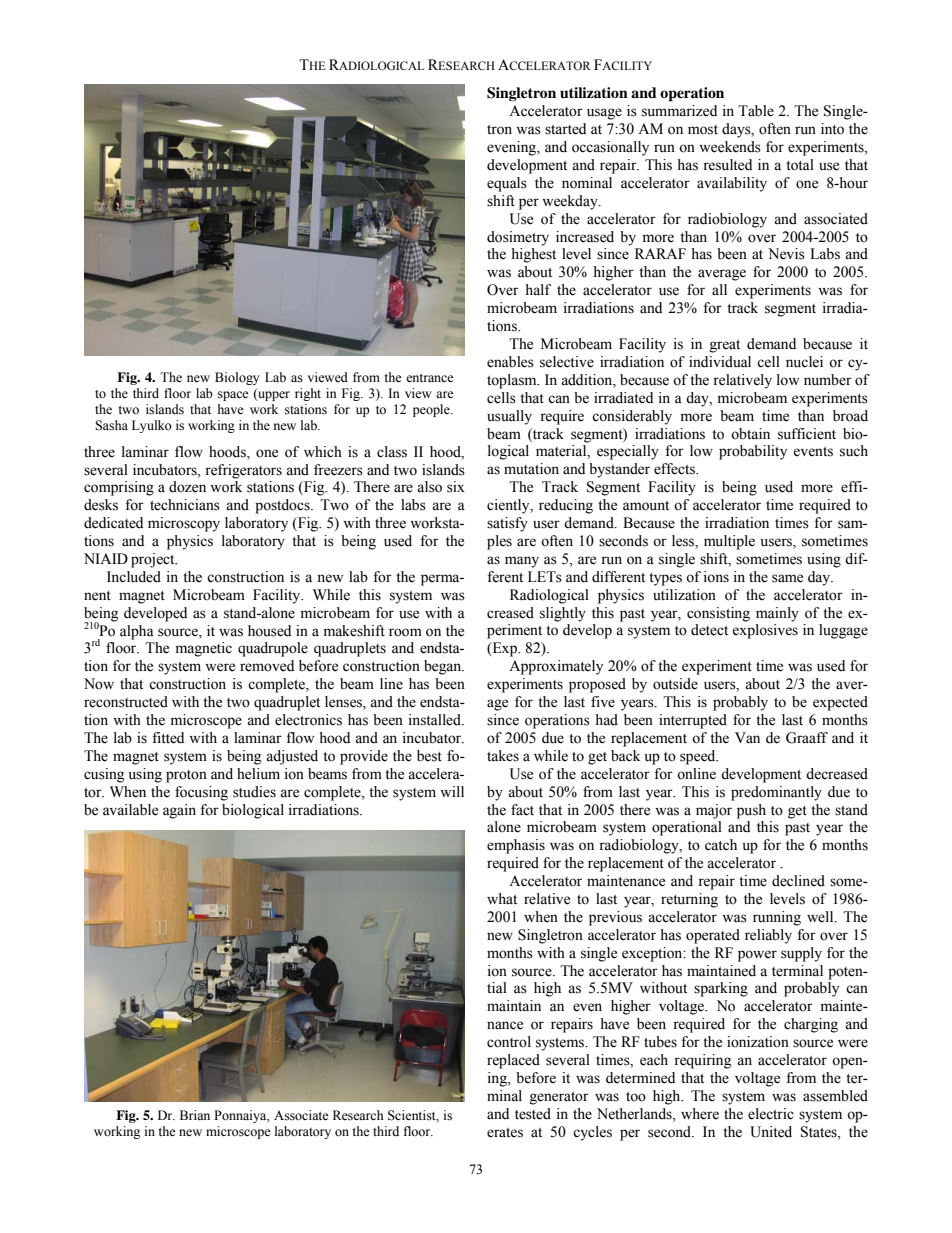  I want to click on will, so click(452, 791).
